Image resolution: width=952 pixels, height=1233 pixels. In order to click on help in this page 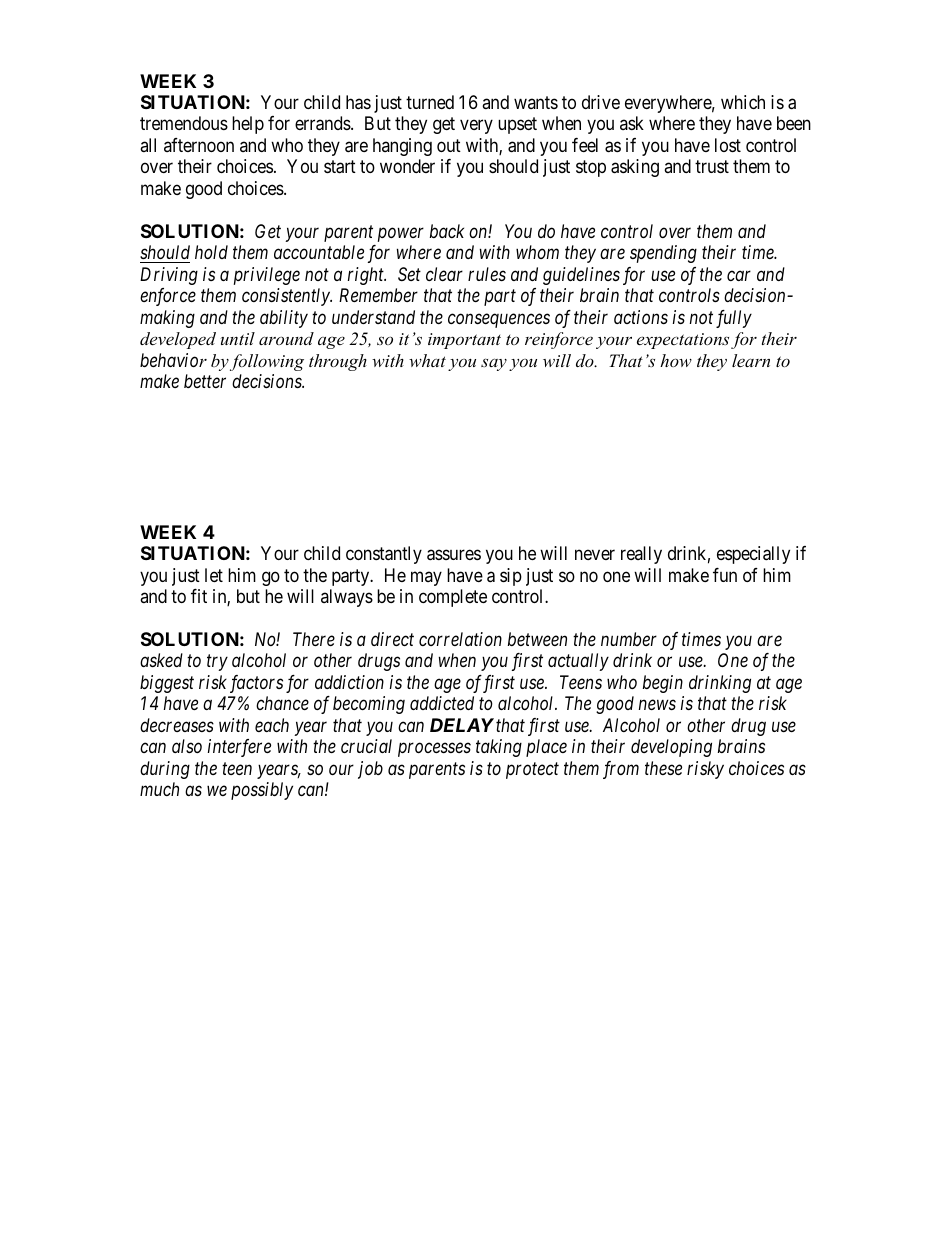, I will do `click(248, 125)`.
